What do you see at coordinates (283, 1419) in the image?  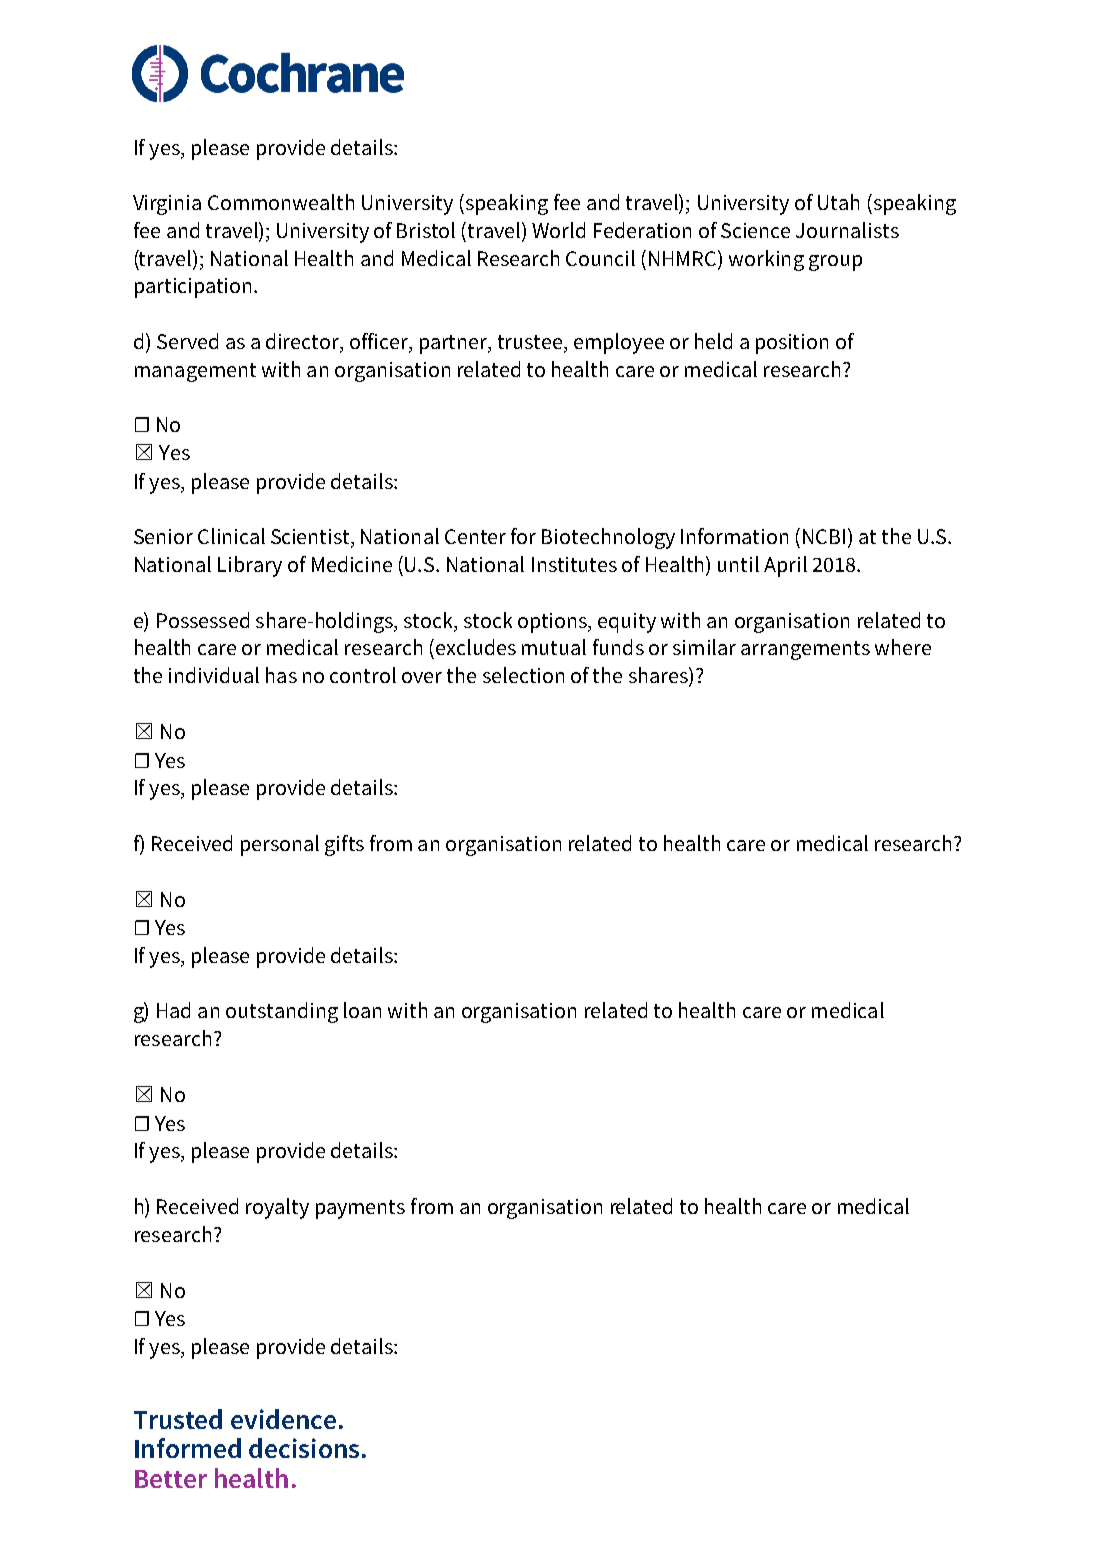 I see `evidence` at bounding box center [283, 1419].
